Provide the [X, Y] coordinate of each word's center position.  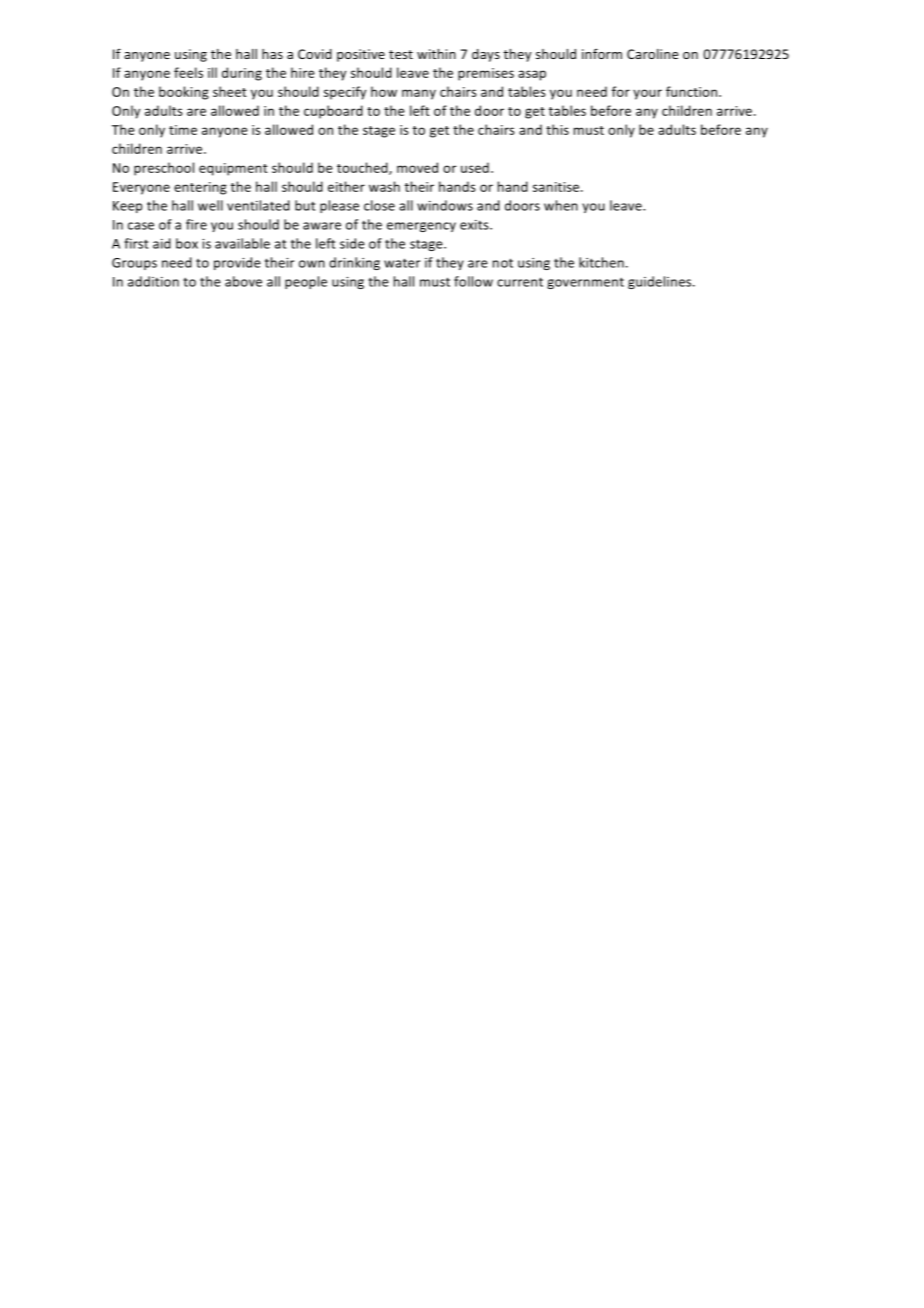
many [419, 94]
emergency [421, 227]
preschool [164, 169]
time [183, 130]
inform [602, 53]
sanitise [557, 187]
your [647, 94]
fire [196, 224]
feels [188, 72]
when [561, 205]
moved [417, 167]
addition [153, 281]
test [401, 54]
